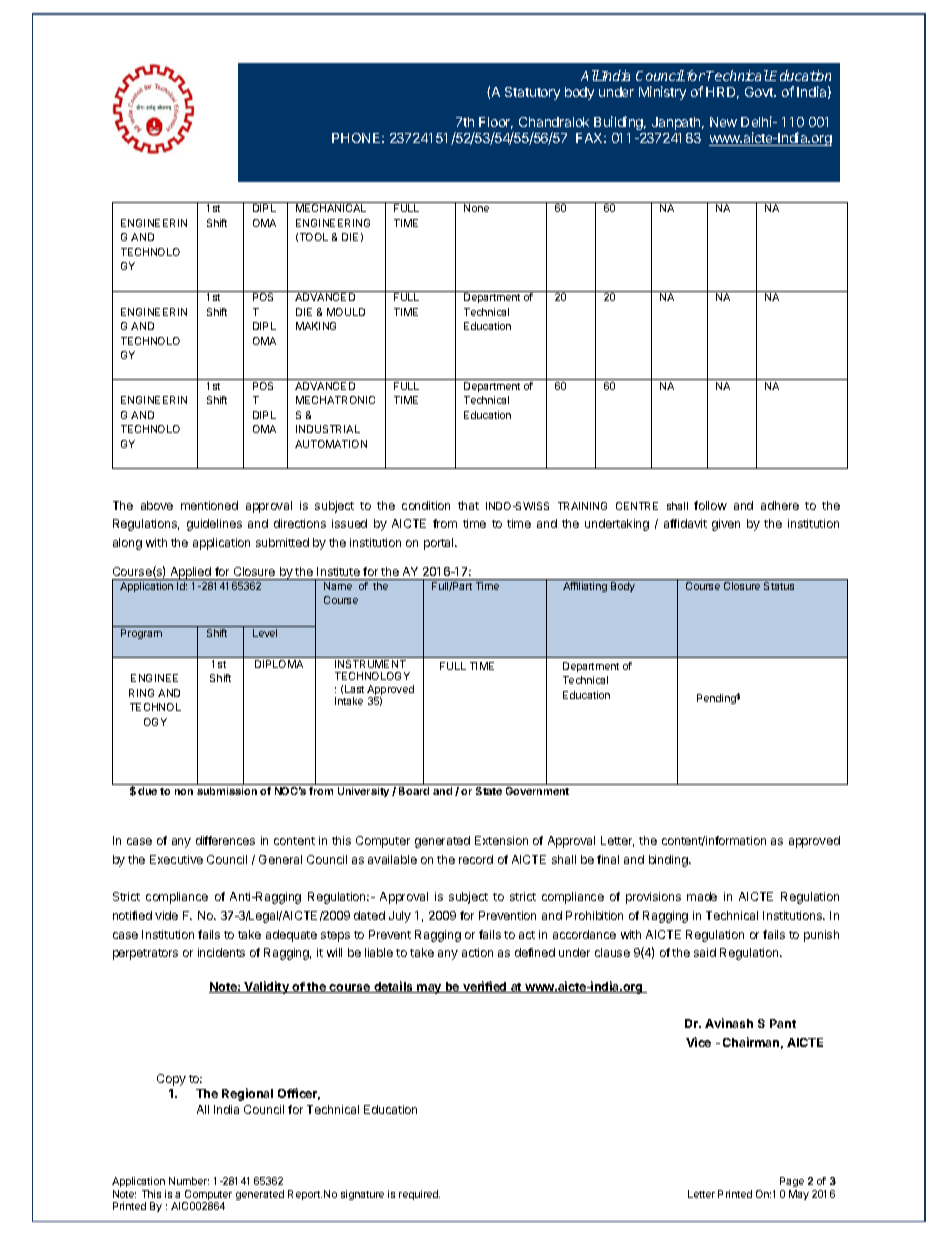 The height and width of the document is (1233, 952). I want to click on Level, so click(265, 633).
